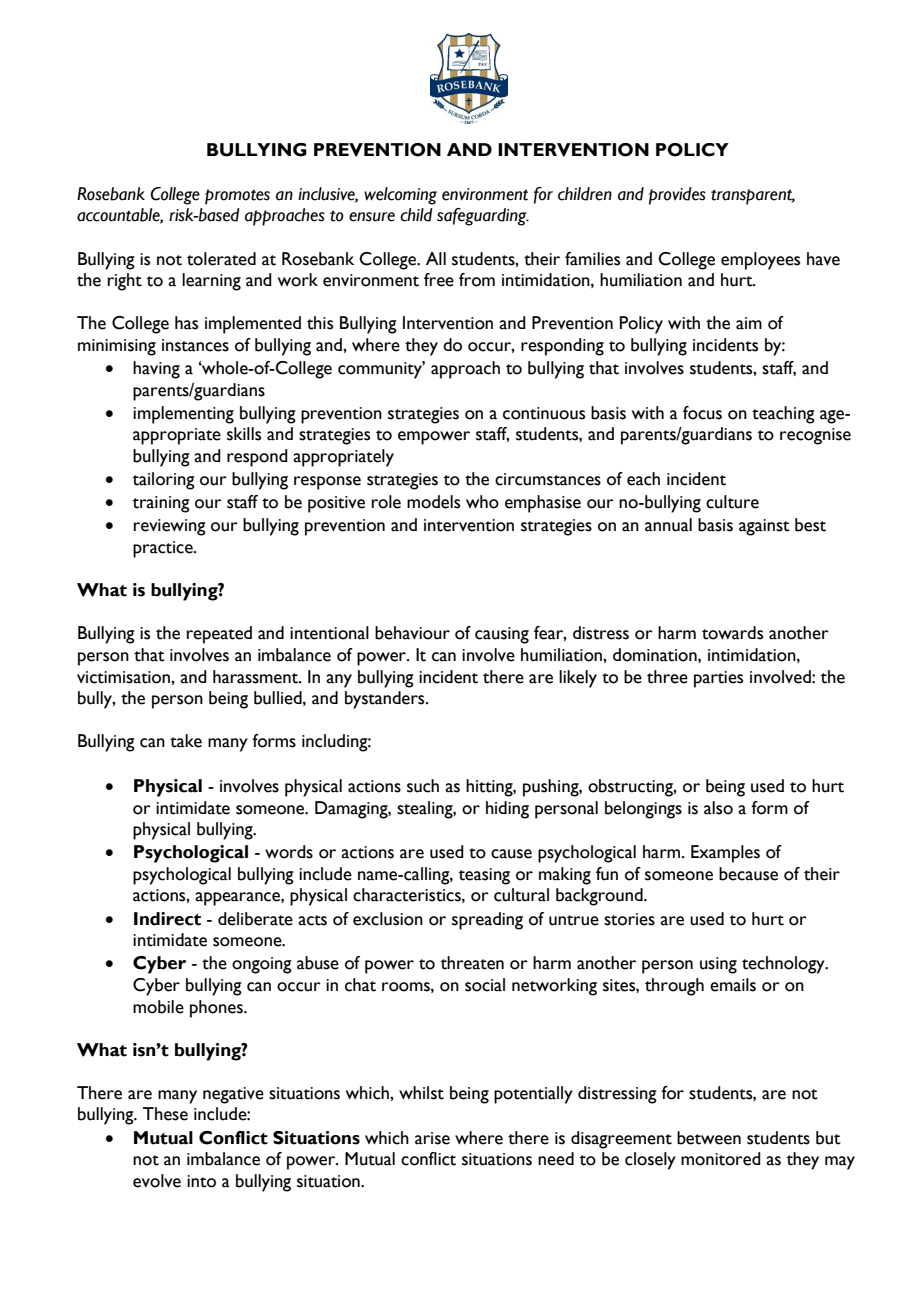  Describe the element at coordinates (201, 1181) in the screenshot. I see `into` at that location.
